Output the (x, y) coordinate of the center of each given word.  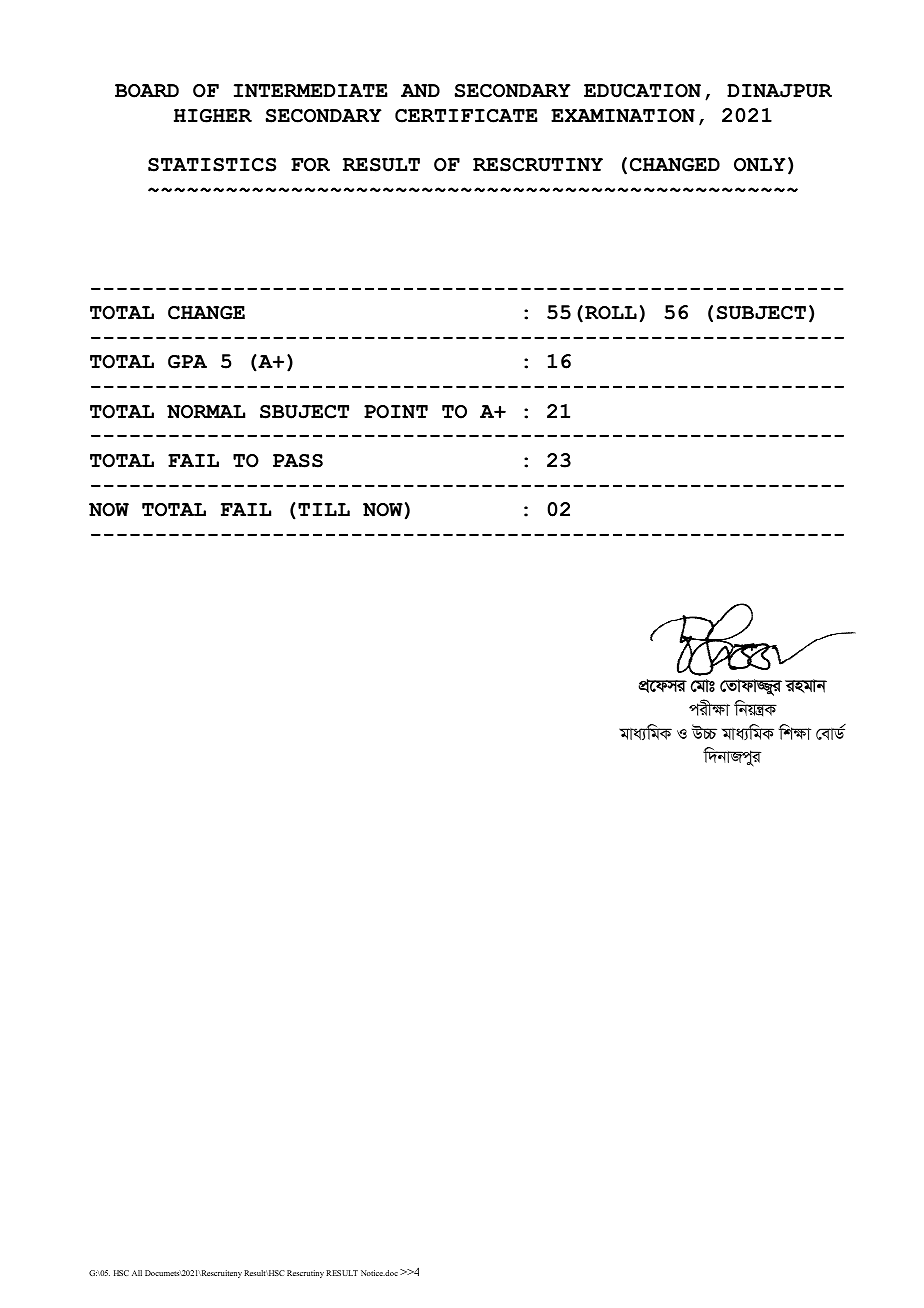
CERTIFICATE (466, 116)
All (137, 1273)
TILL (324, 509)
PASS (298, 461)
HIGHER (213, 116)
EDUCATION (642, 91)
